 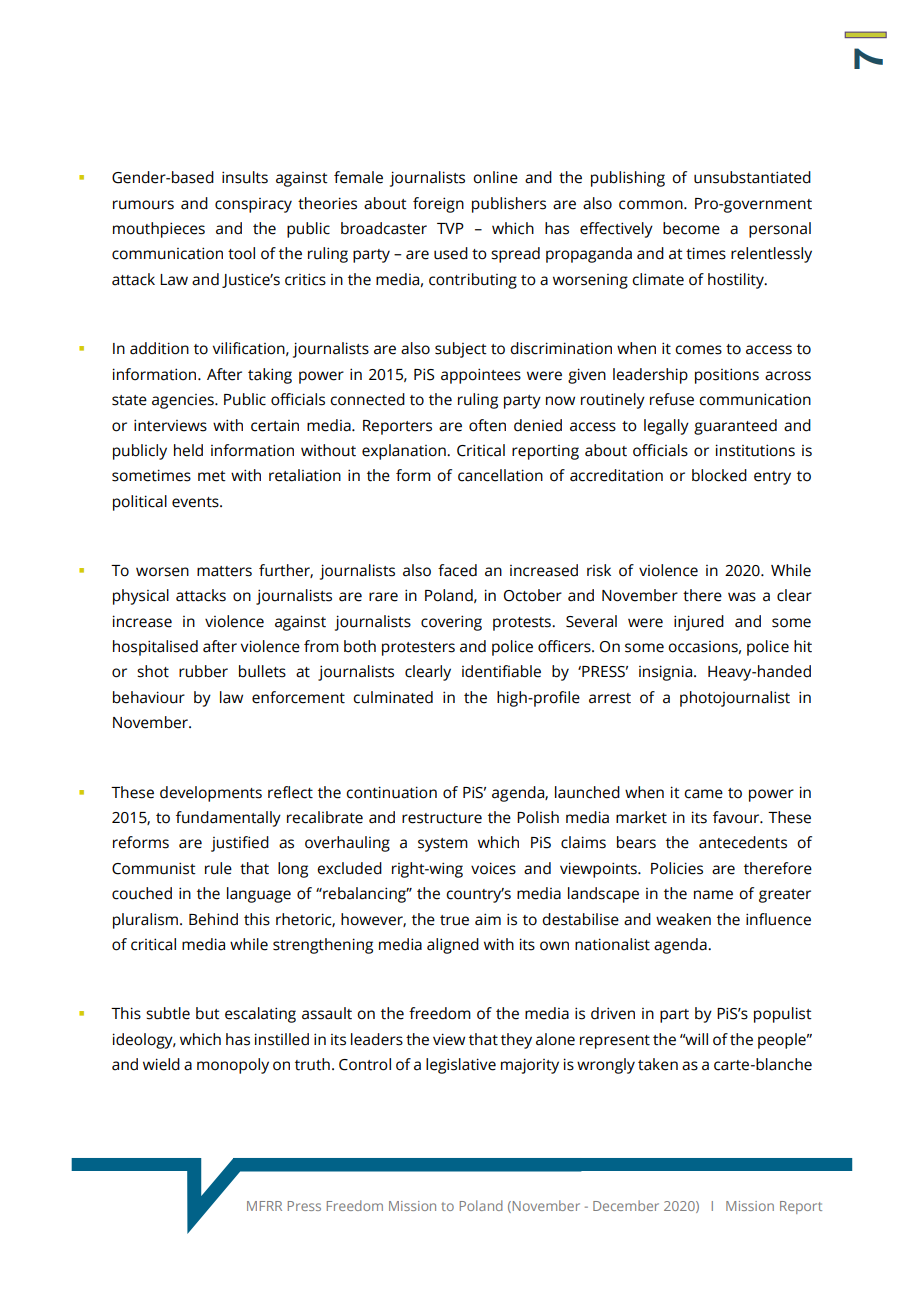 What do you see at coordinates (438, 205) in the screenshot?
I see `foreign` at bounding box center [438, 205].
